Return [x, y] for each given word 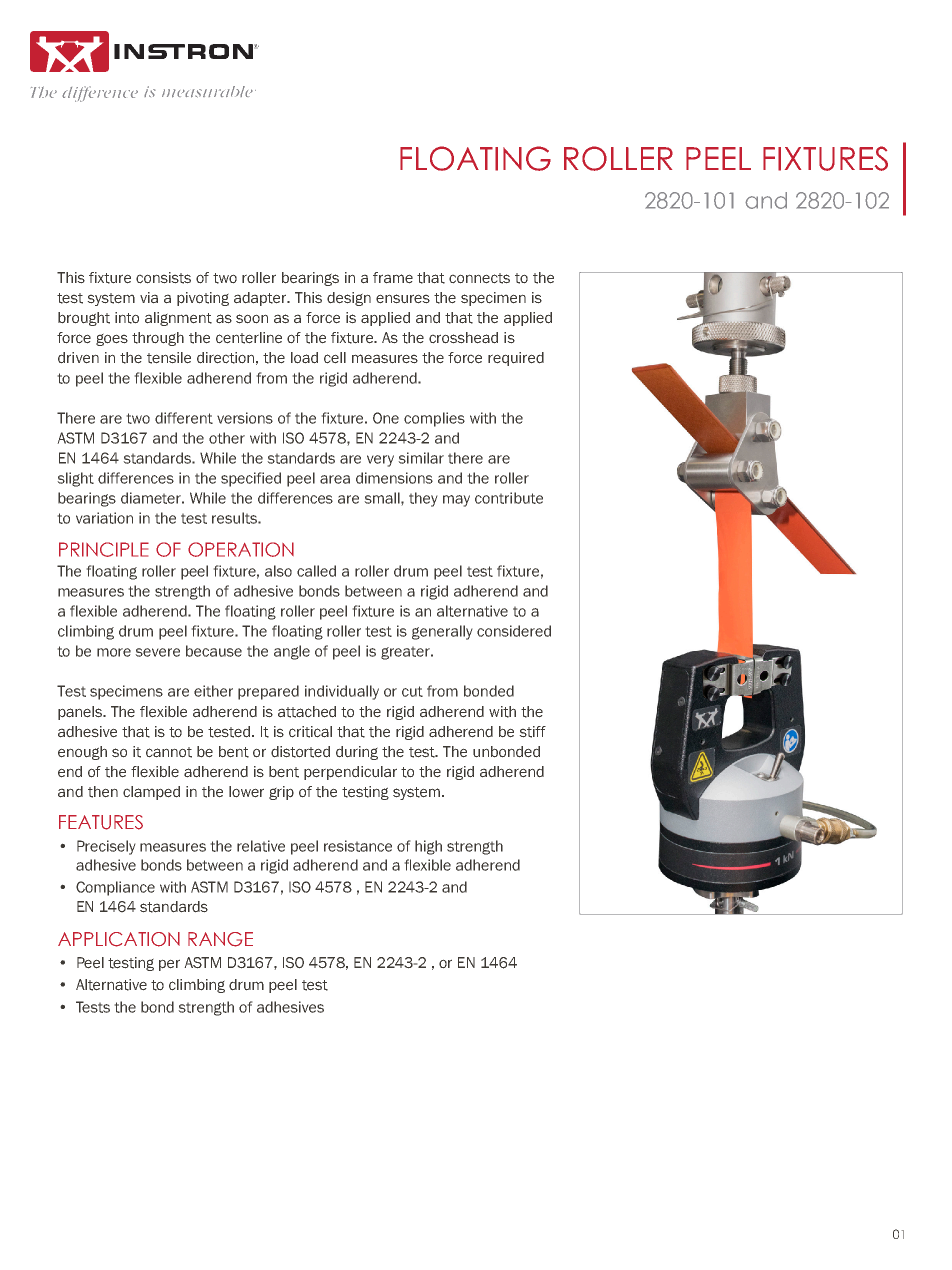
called [316, 571]
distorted [300, 752]
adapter [261, 299]
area [335, 479]
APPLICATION [119, 939]
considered [514, 631]
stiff [532, 732]
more [114, 652]
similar [421, 458]
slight [75, 479]
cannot [169, 752]
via [149, 298]
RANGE [220, 939]
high [428, 847]
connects [479, 278]
